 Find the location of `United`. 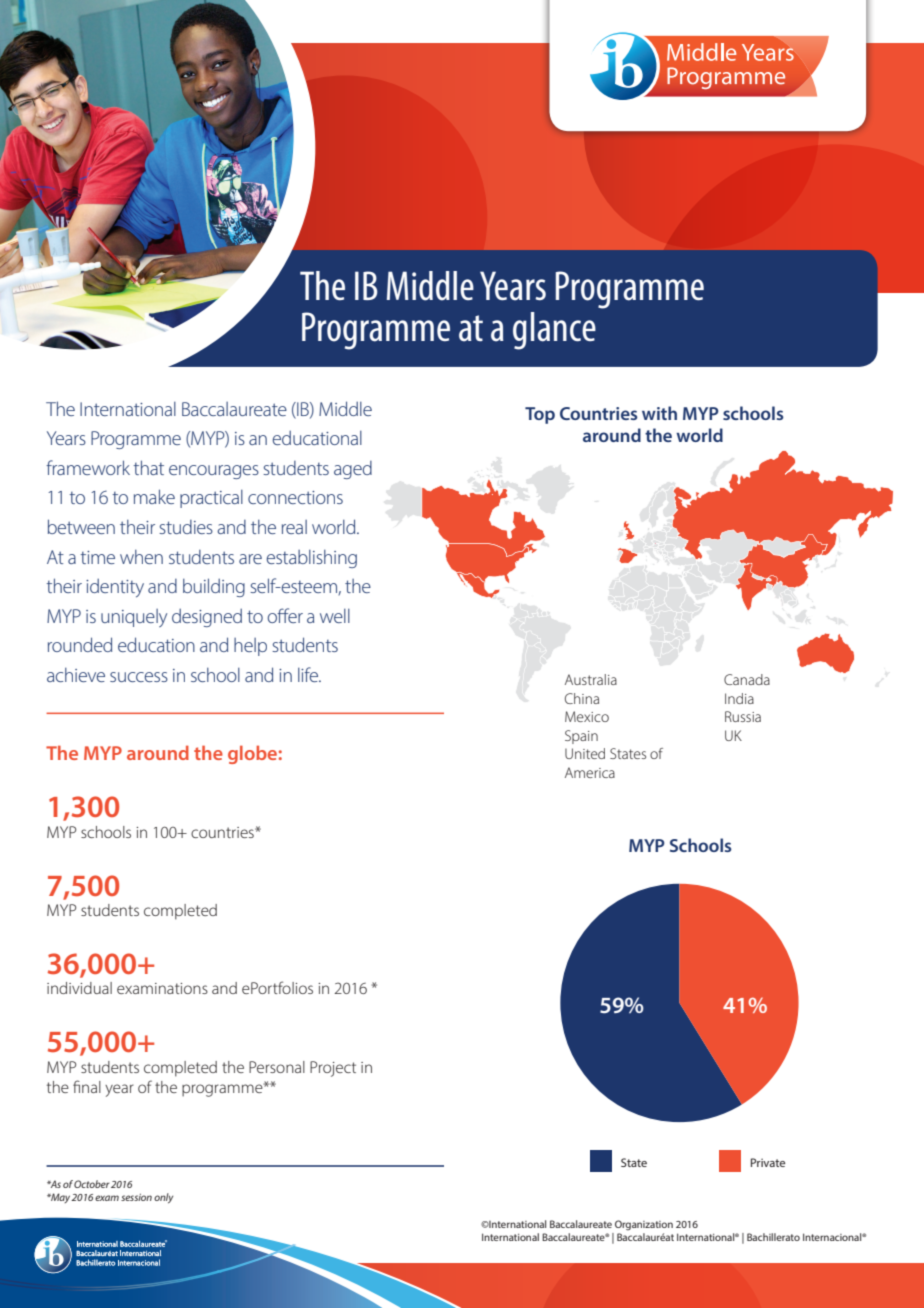

United is located at coordinates (585, 753).
